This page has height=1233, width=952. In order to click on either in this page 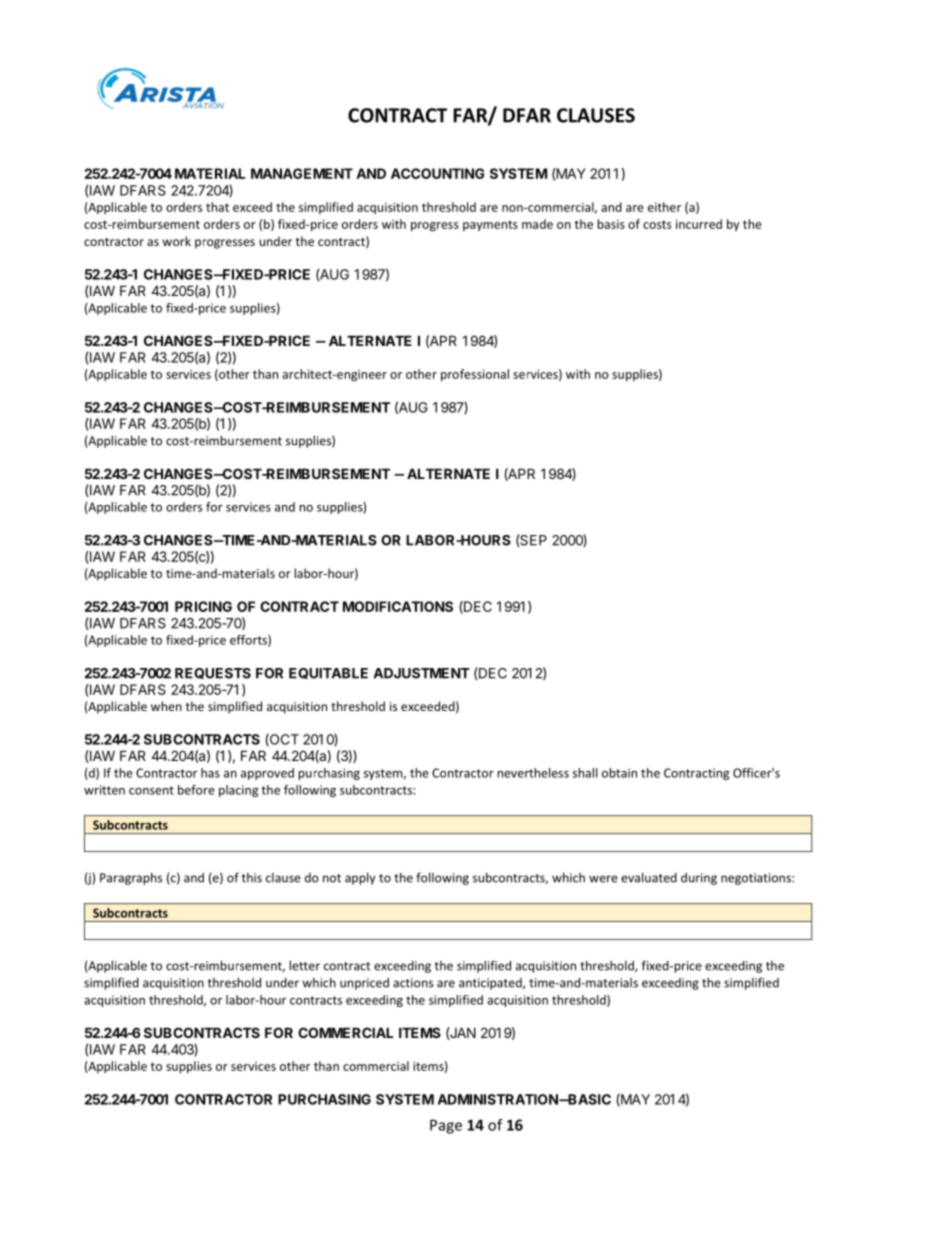, I will do `click(664, 207)`.
